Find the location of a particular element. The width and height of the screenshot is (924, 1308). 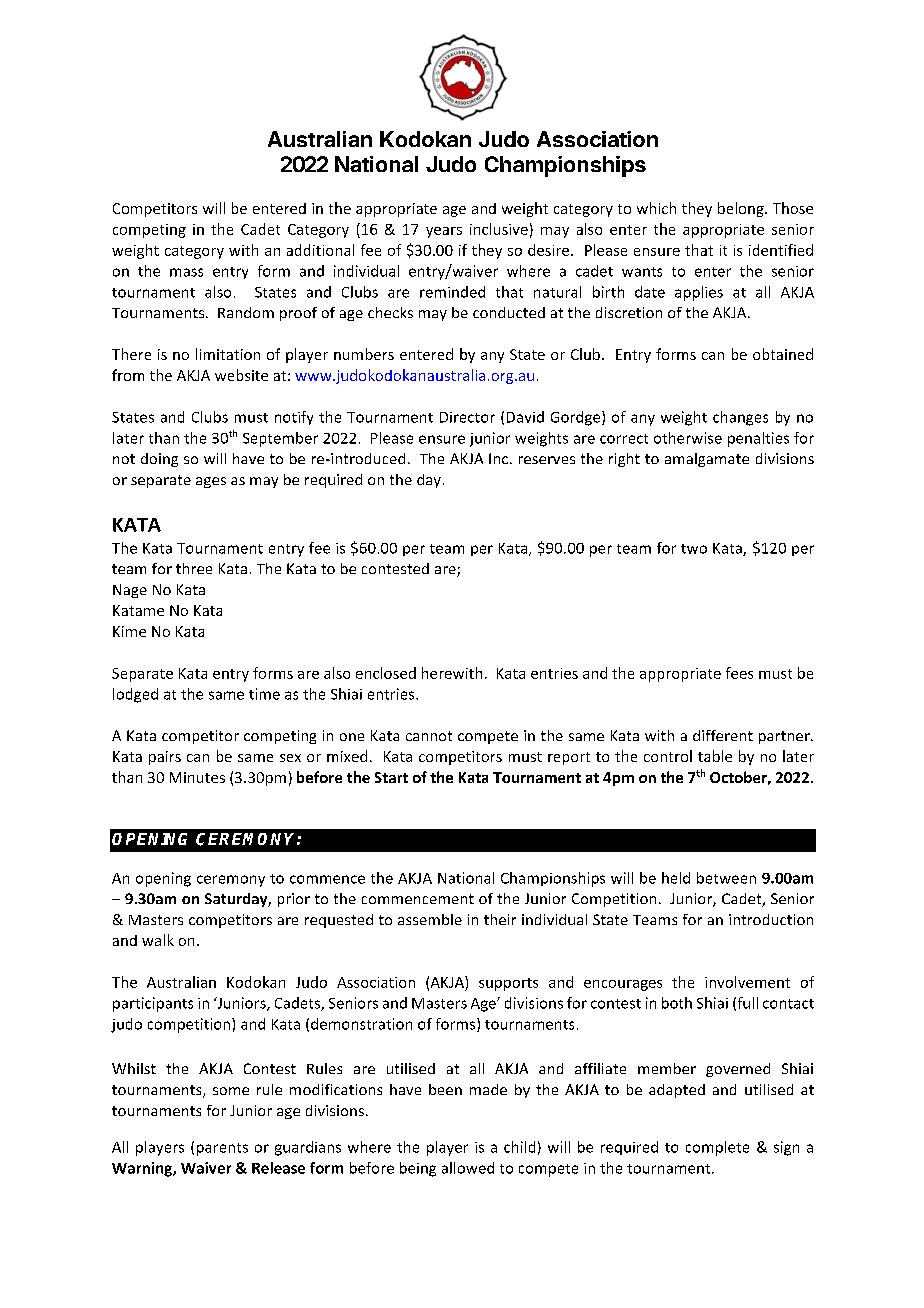

Director is located at coordinates (467, 417).
